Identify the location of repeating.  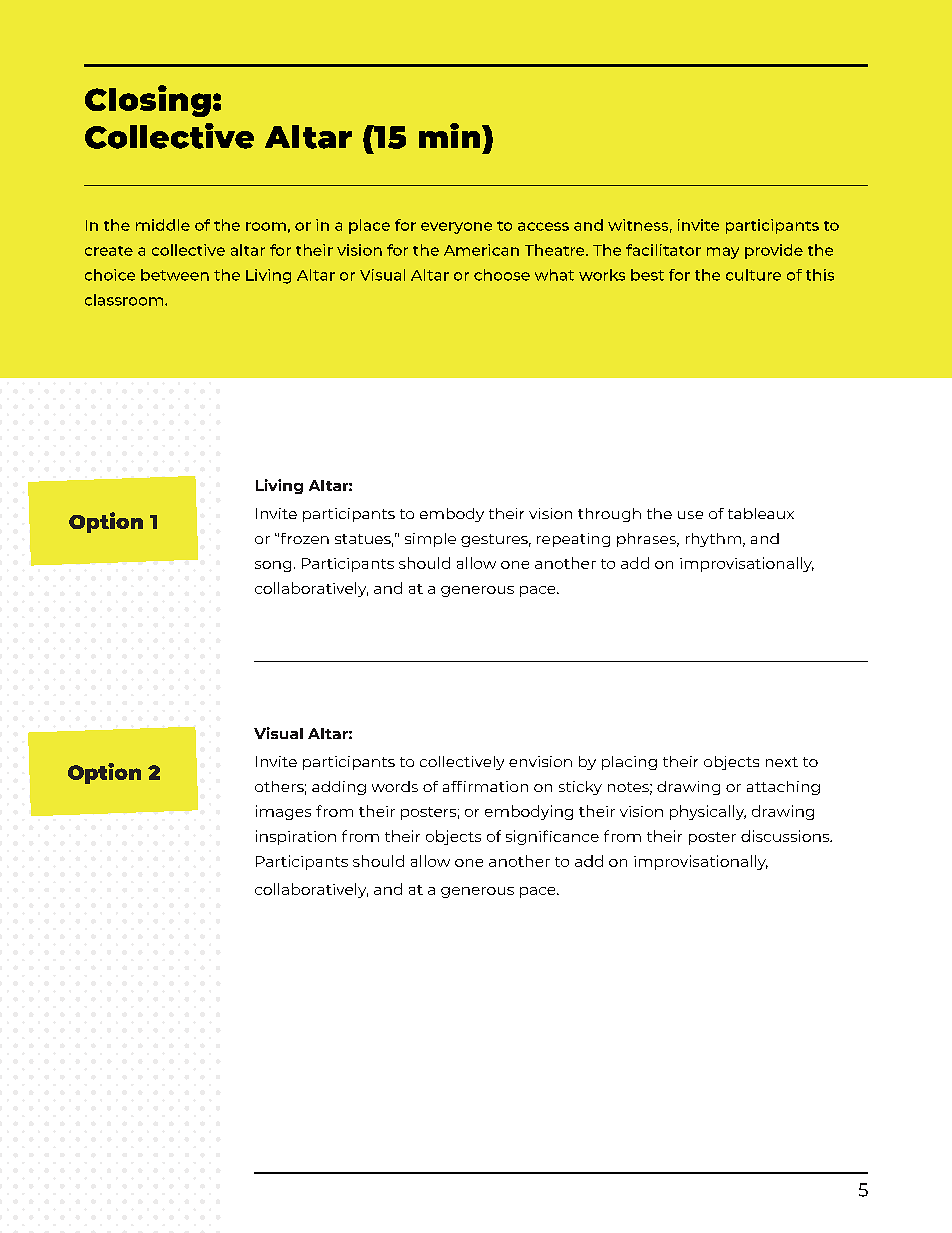
(573, 540).
